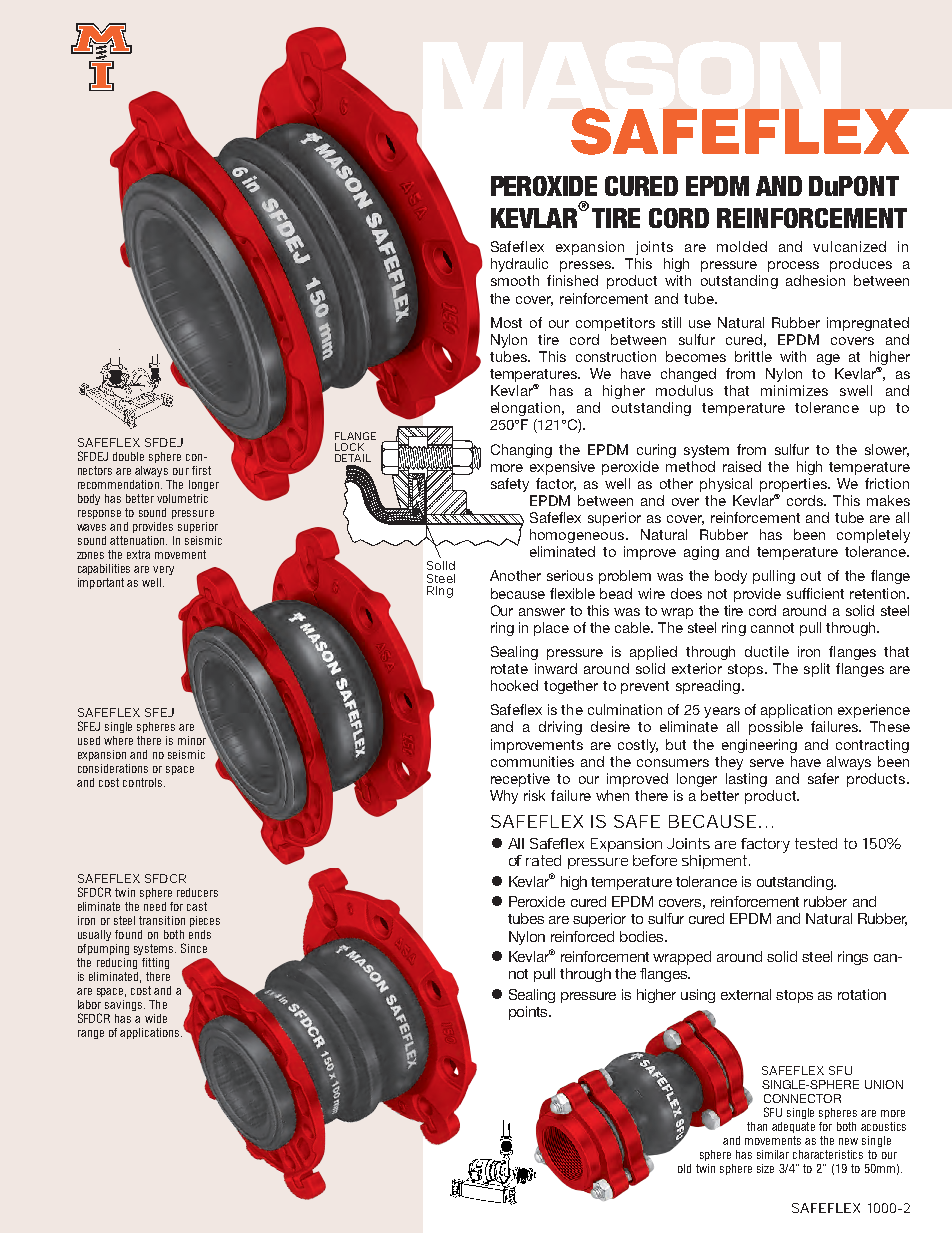  I want to click on process, so click(793, 266).
